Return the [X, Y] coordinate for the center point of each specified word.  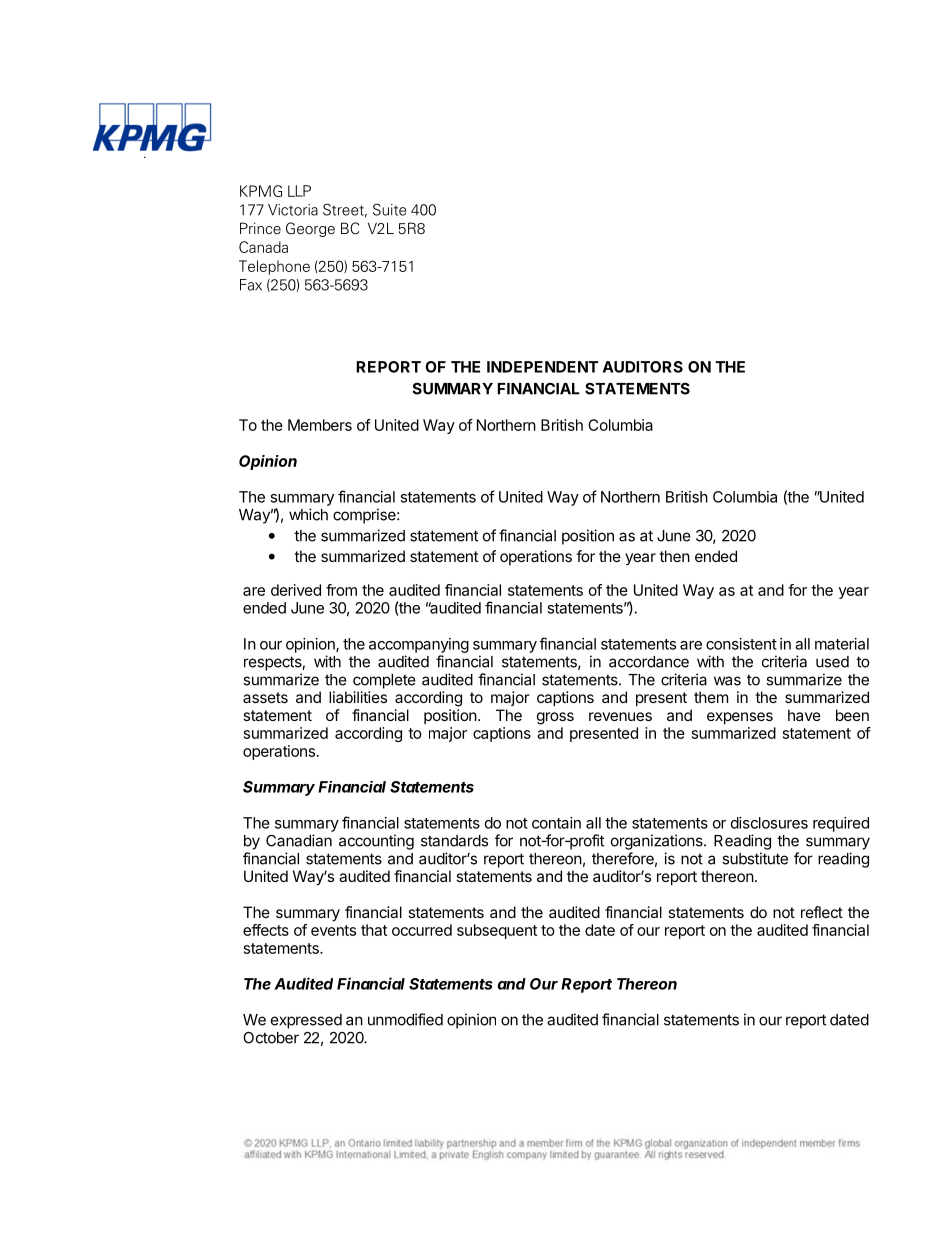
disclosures [769, 823]
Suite [390, 209]
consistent [741, 644]
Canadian [299, 840]
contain [556, 823]
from [341, 590]
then [674, 556]
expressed [306, 1021]
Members [320, 425]
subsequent [497, 931]
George [310, 229]
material [842, 644]
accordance [649, 662]
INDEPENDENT [542, 367]
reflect [822, 912]
